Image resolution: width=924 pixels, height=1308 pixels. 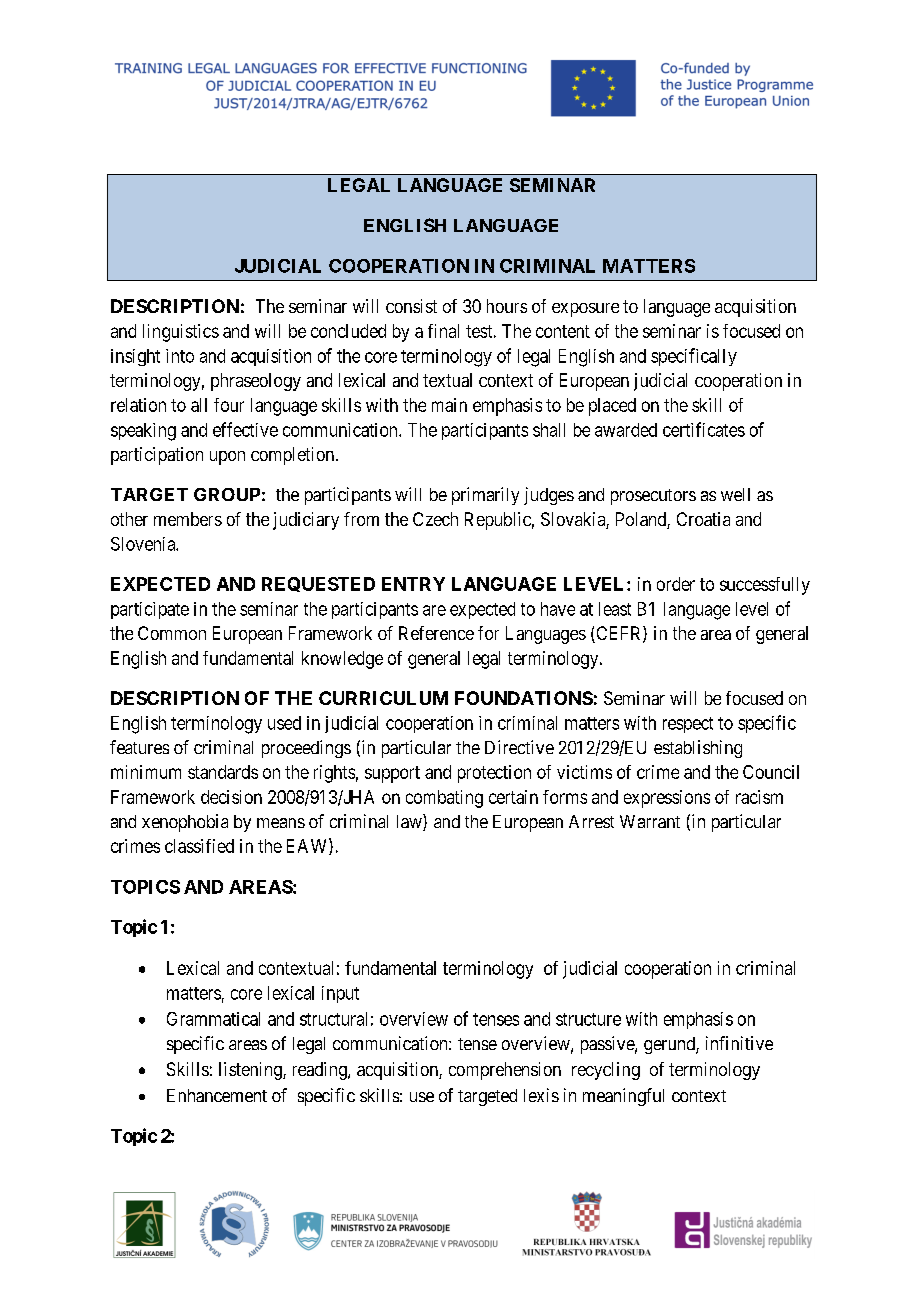 I want to click on exposure, so click(x=585, y=310).
